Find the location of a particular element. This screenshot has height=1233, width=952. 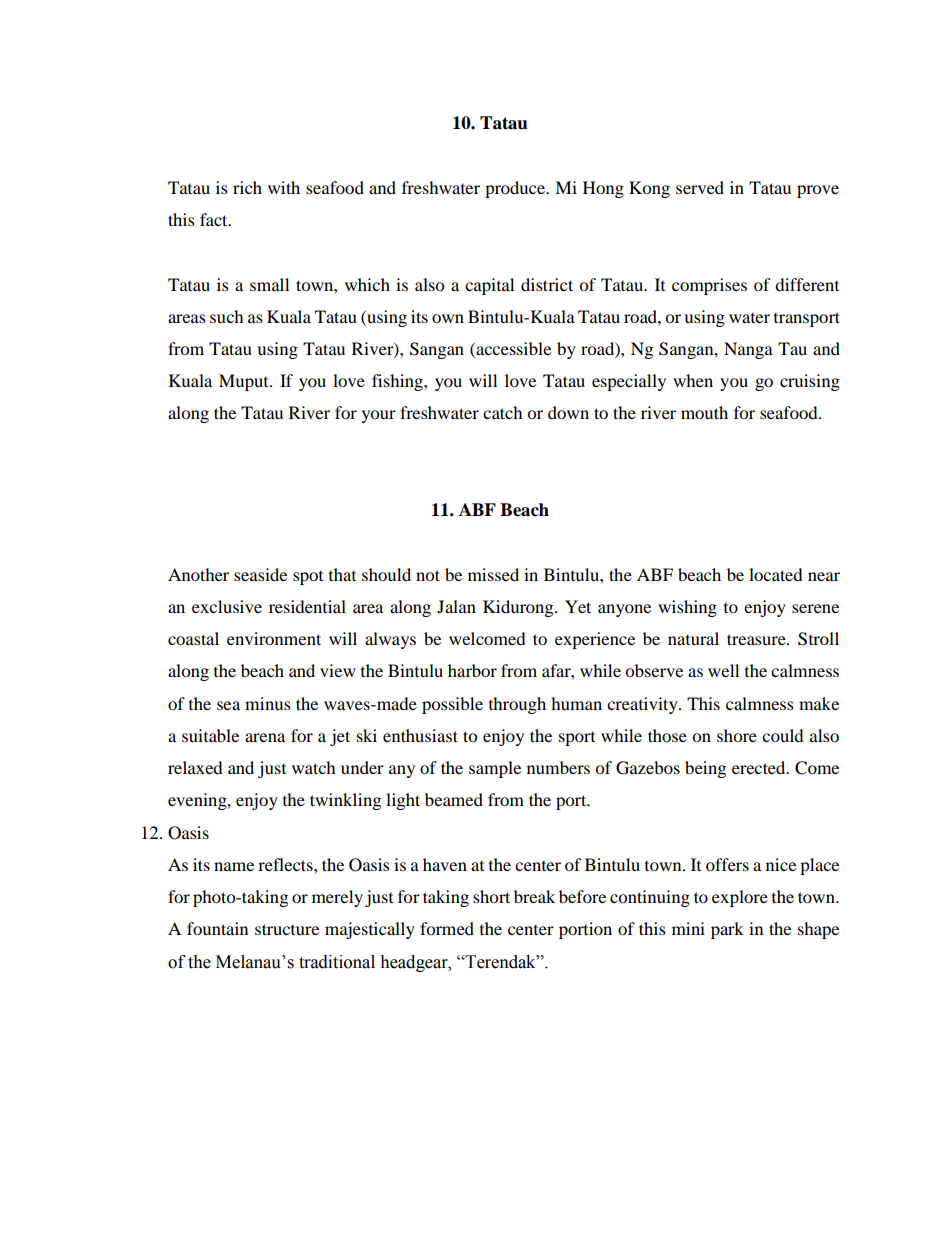

with is located at coordinates (284, 187).
